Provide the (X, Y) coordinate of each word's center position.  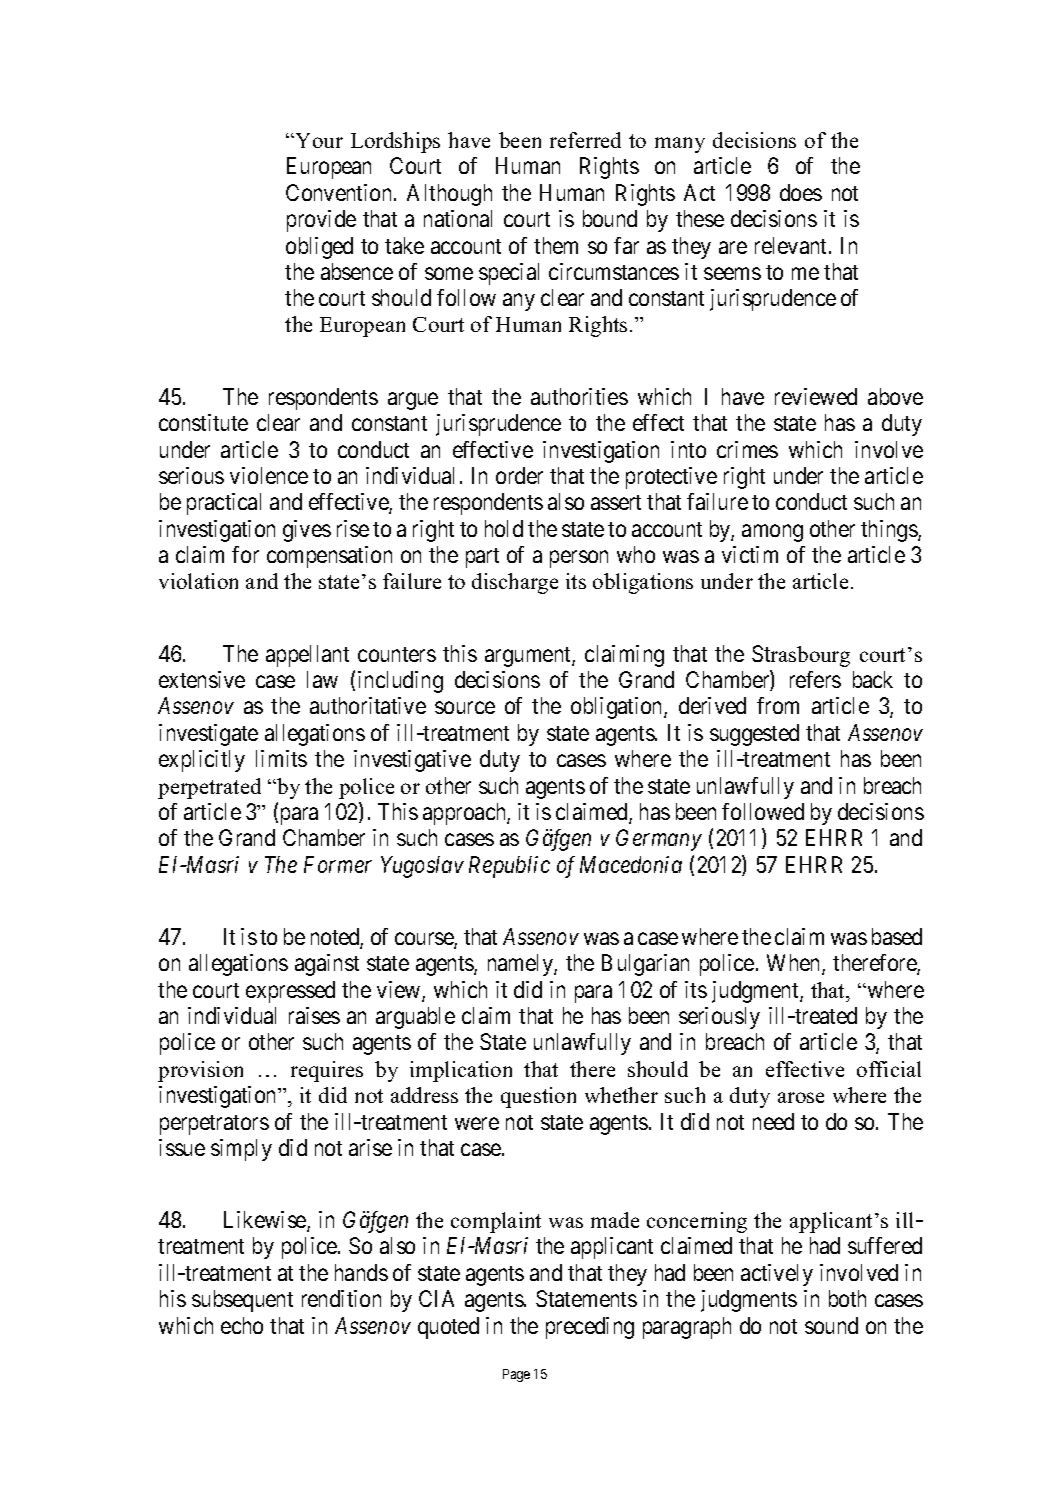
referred (585, 140)
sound (831, 1325)
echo (242, 1325)
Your (319, 140)
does (801, 192)
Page (516, 1375)
